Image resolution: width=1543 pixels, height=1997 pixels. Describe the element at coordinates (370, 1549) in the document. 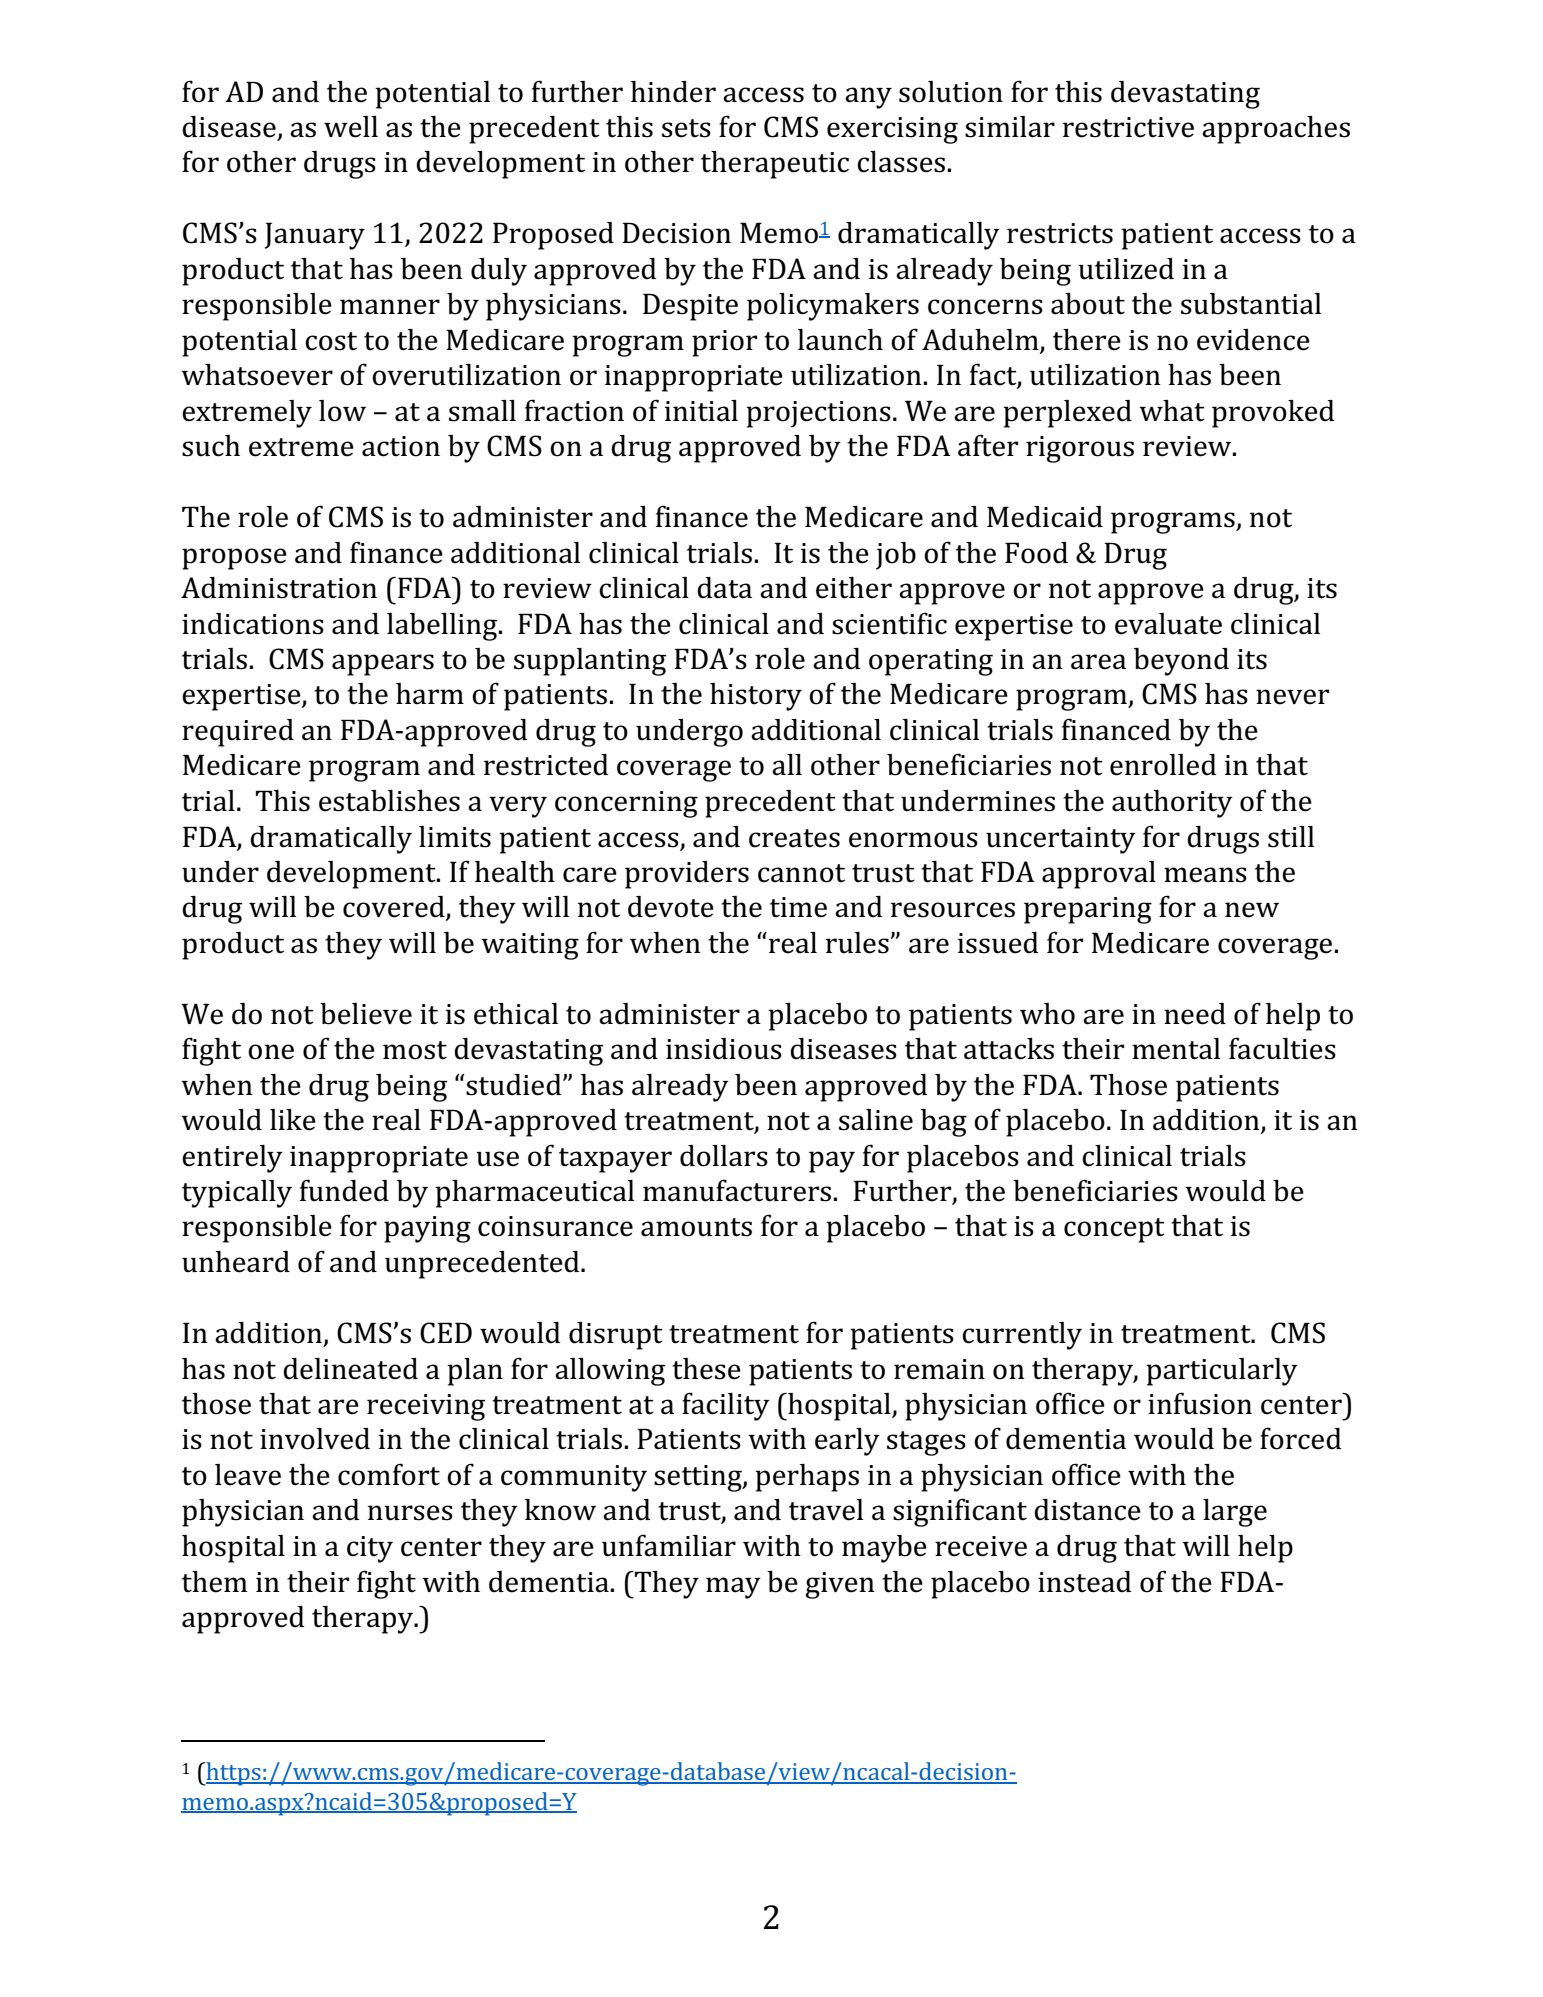

I see `city` at that location.
